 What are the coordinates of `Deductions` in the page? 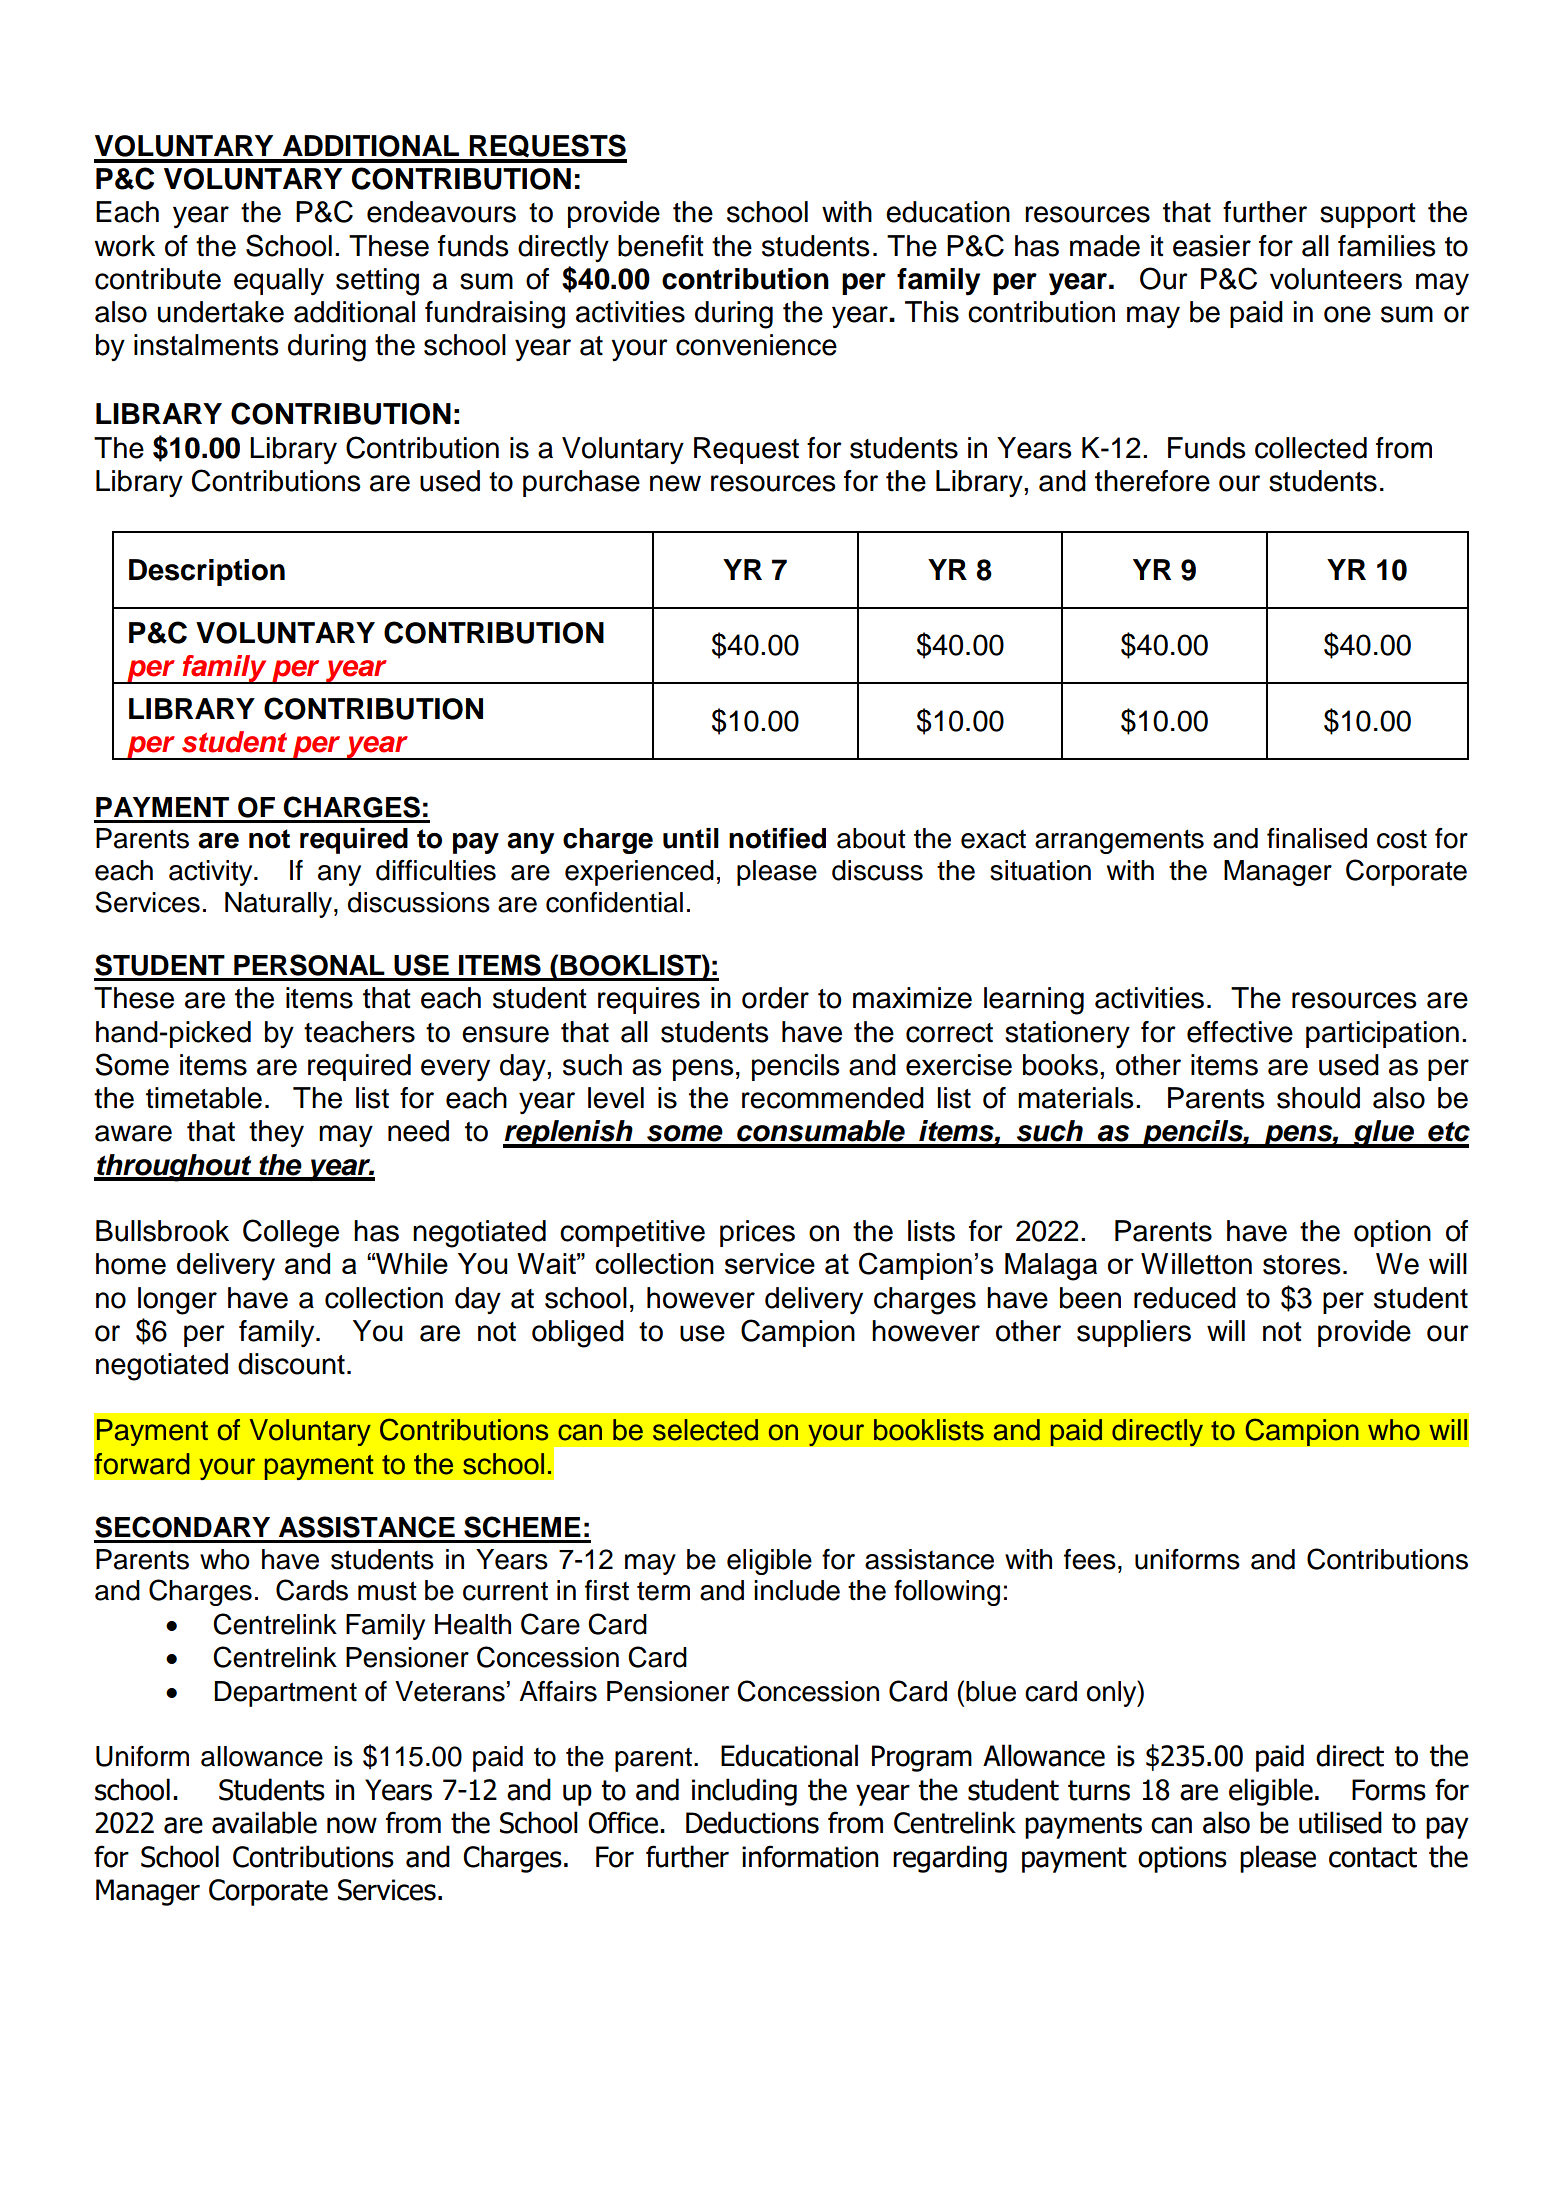 It's located at (752, 1822).
